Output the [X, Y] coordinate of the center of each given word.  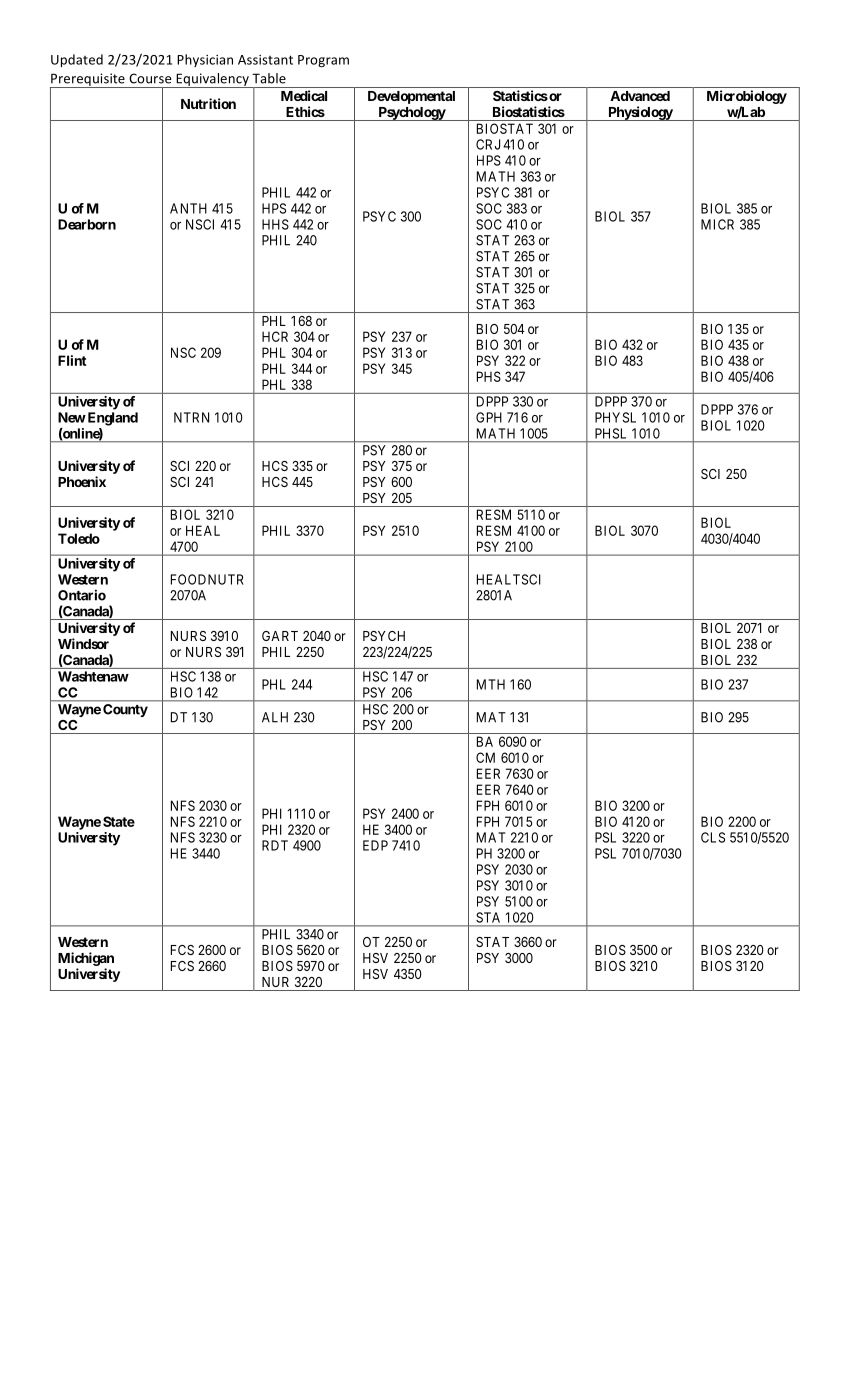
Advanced [640, 96]
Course [150, 78]
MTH [491, 684]
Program [323, 61]
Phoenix [82, 481]
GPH [489, 417]
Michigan [86, 959]
